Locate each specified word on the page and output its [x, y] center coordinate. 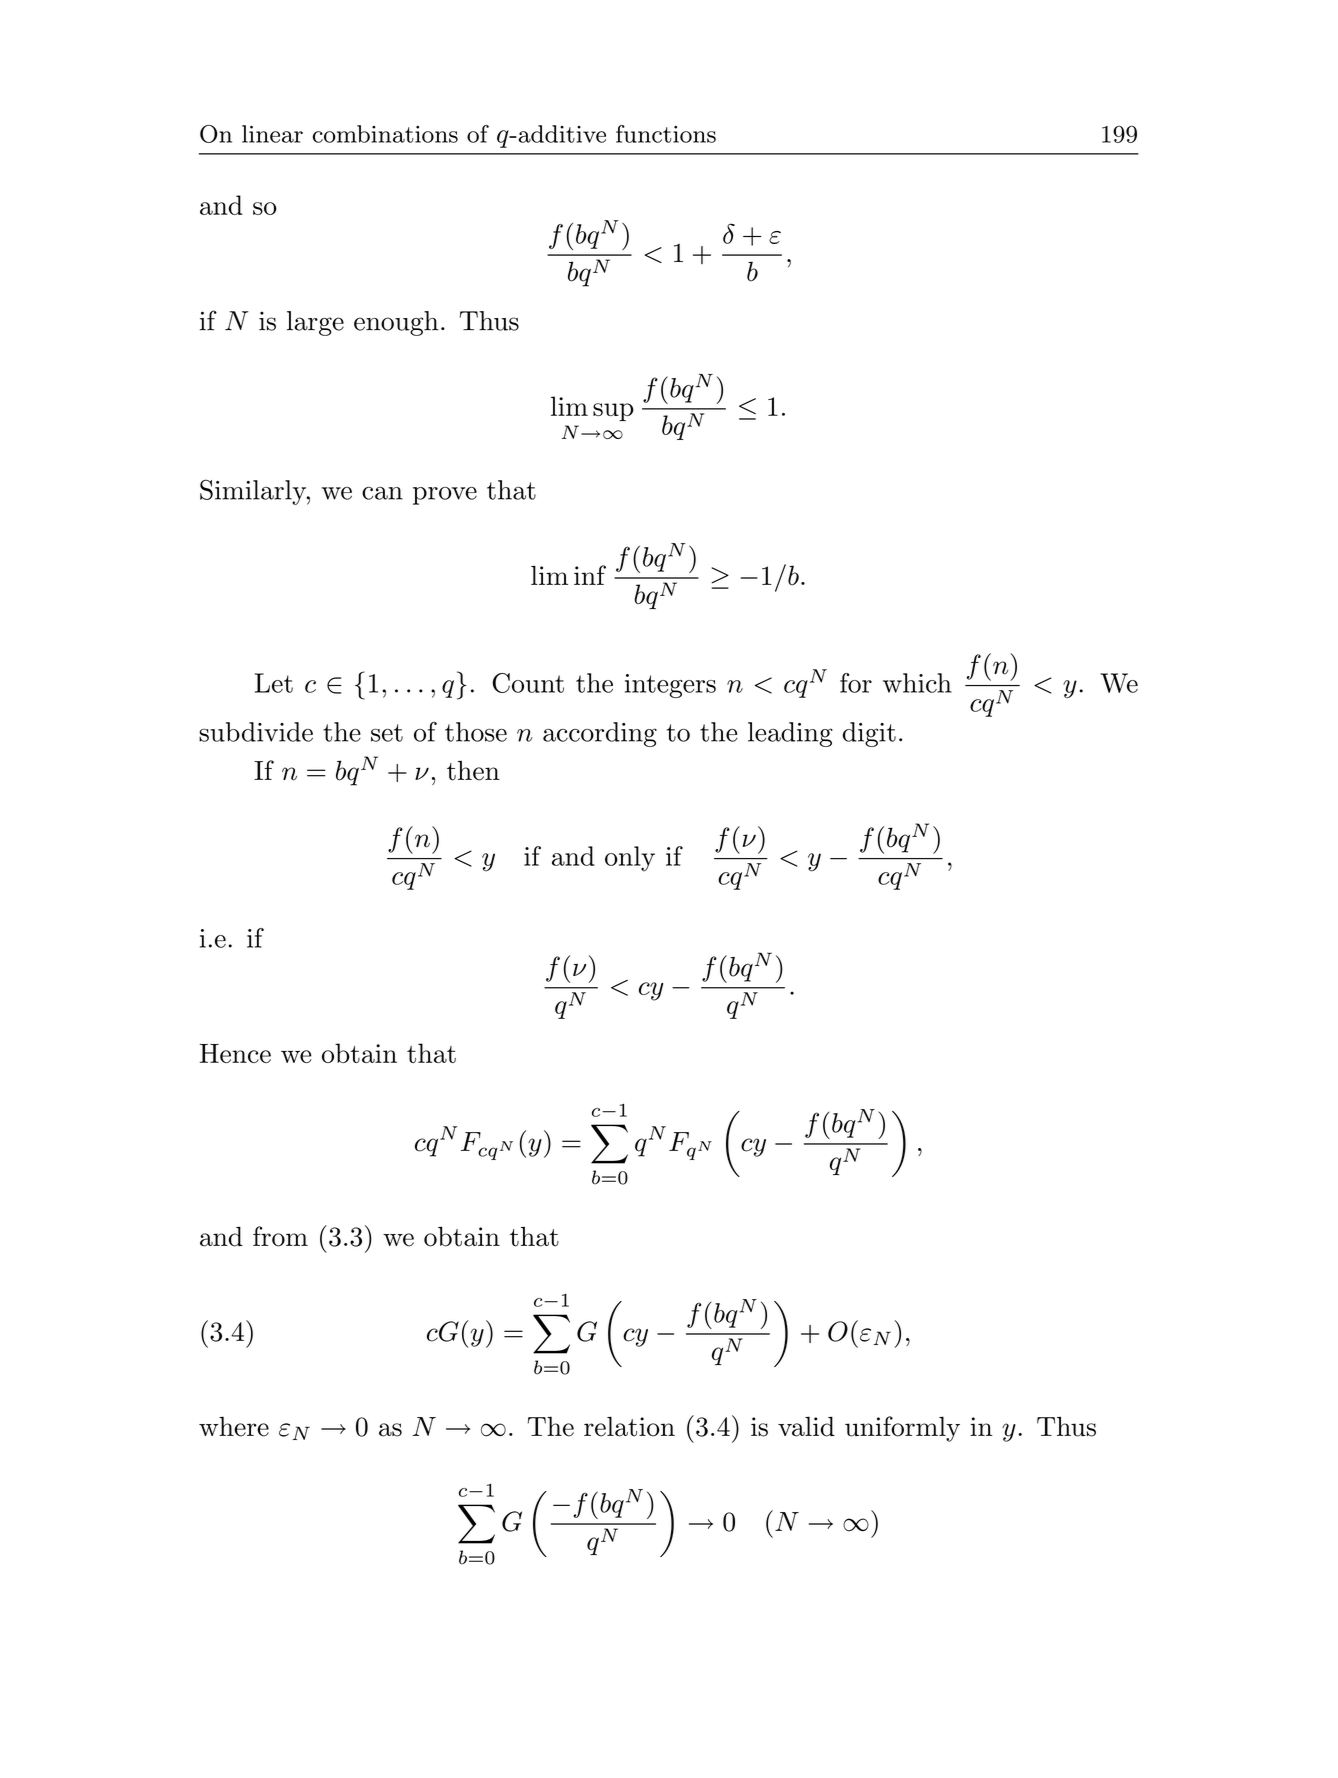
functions [666, 134]
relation [629, 1426]
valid [806, 1426]
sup [613, 412]
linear [272, 134]
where [234, 1426]
